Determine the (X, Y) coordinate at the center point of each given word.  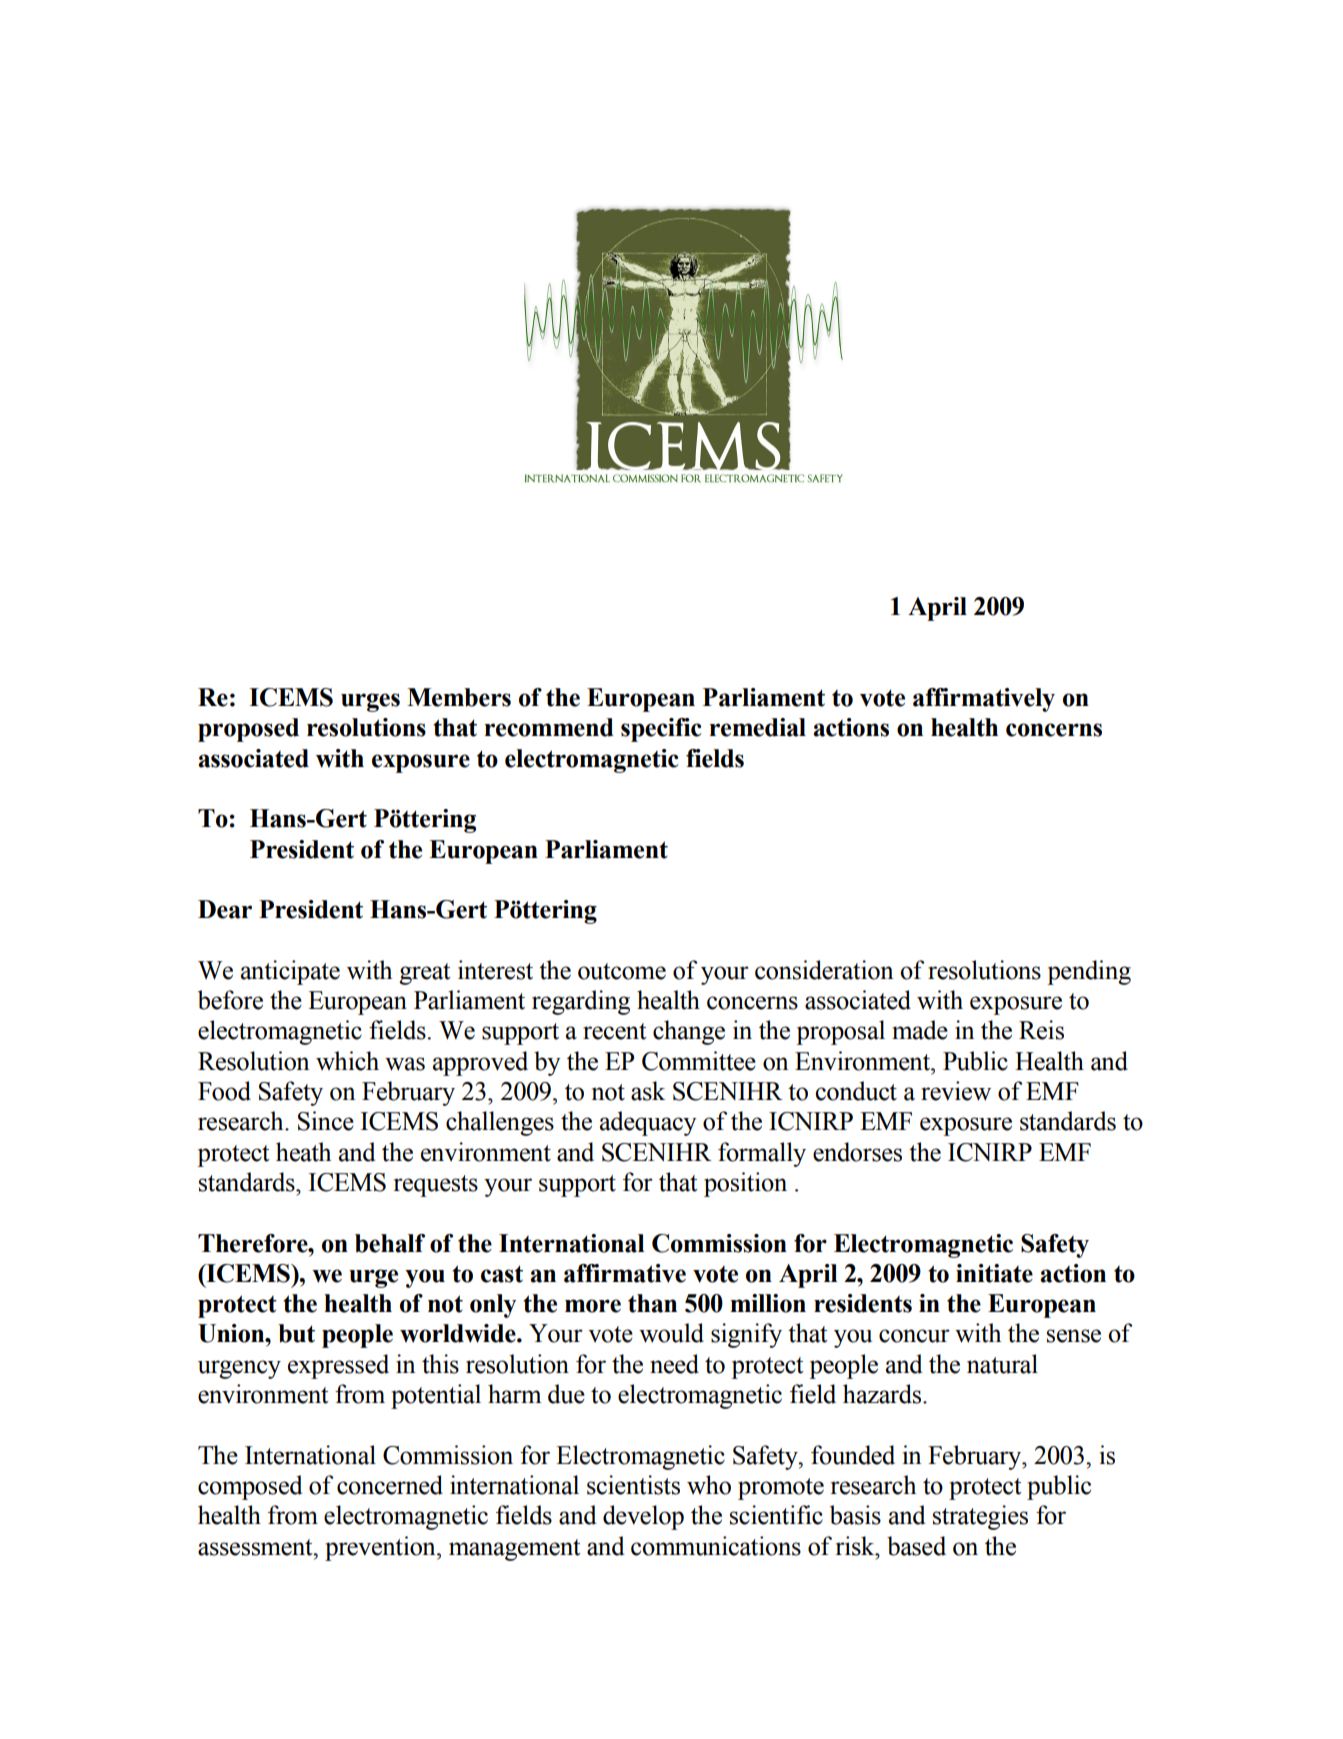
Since (326, 1121)
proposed (248, 730)
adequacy (648, 1123)
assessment (256, 1547)
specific (661, 730)
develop (643, 1517)
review (956, 1091)
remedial (757, 727)
